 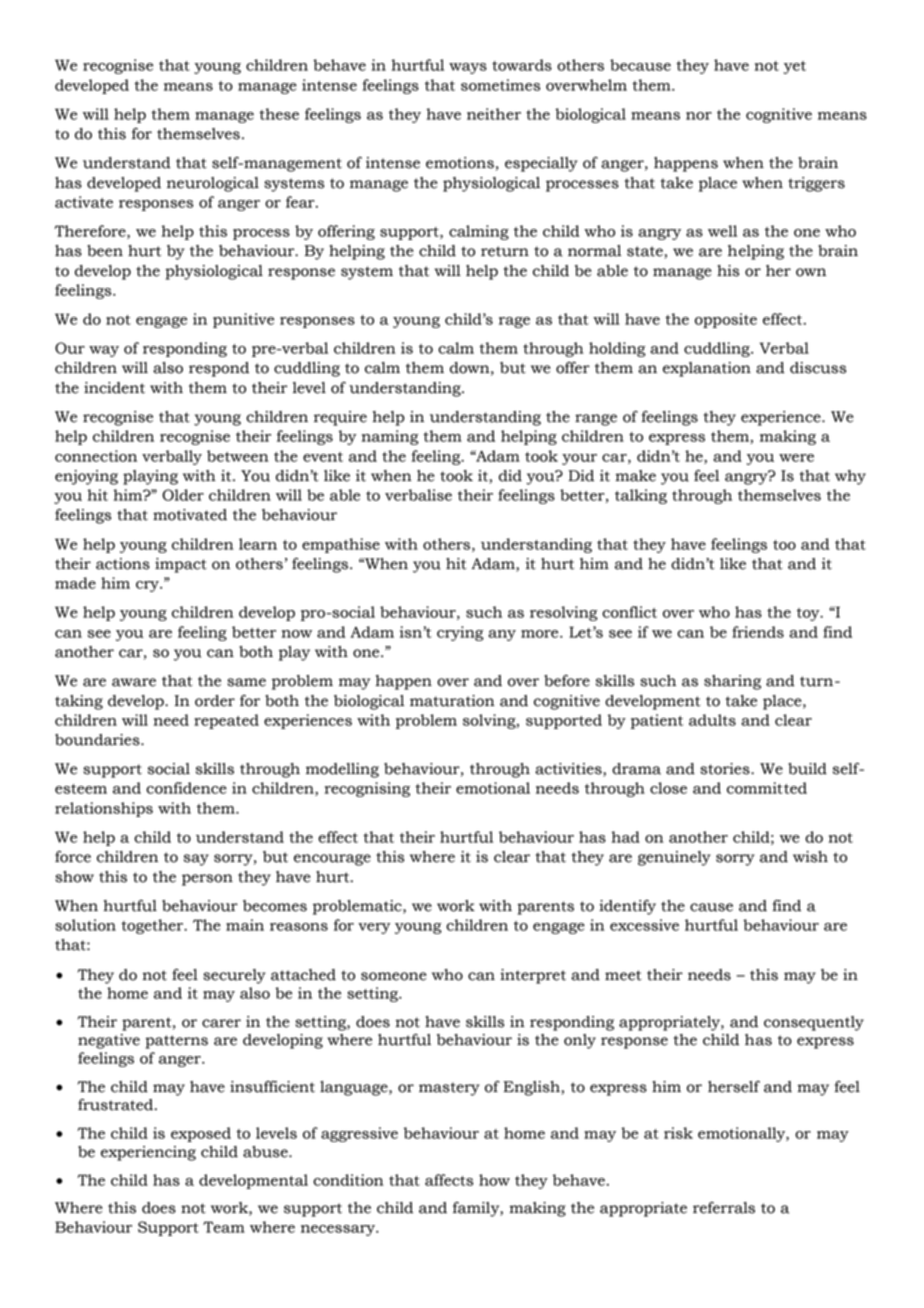 What do you see at coordinates (279, 114) in the screenshot?
I see `these` at bounding box center [279, 114].
